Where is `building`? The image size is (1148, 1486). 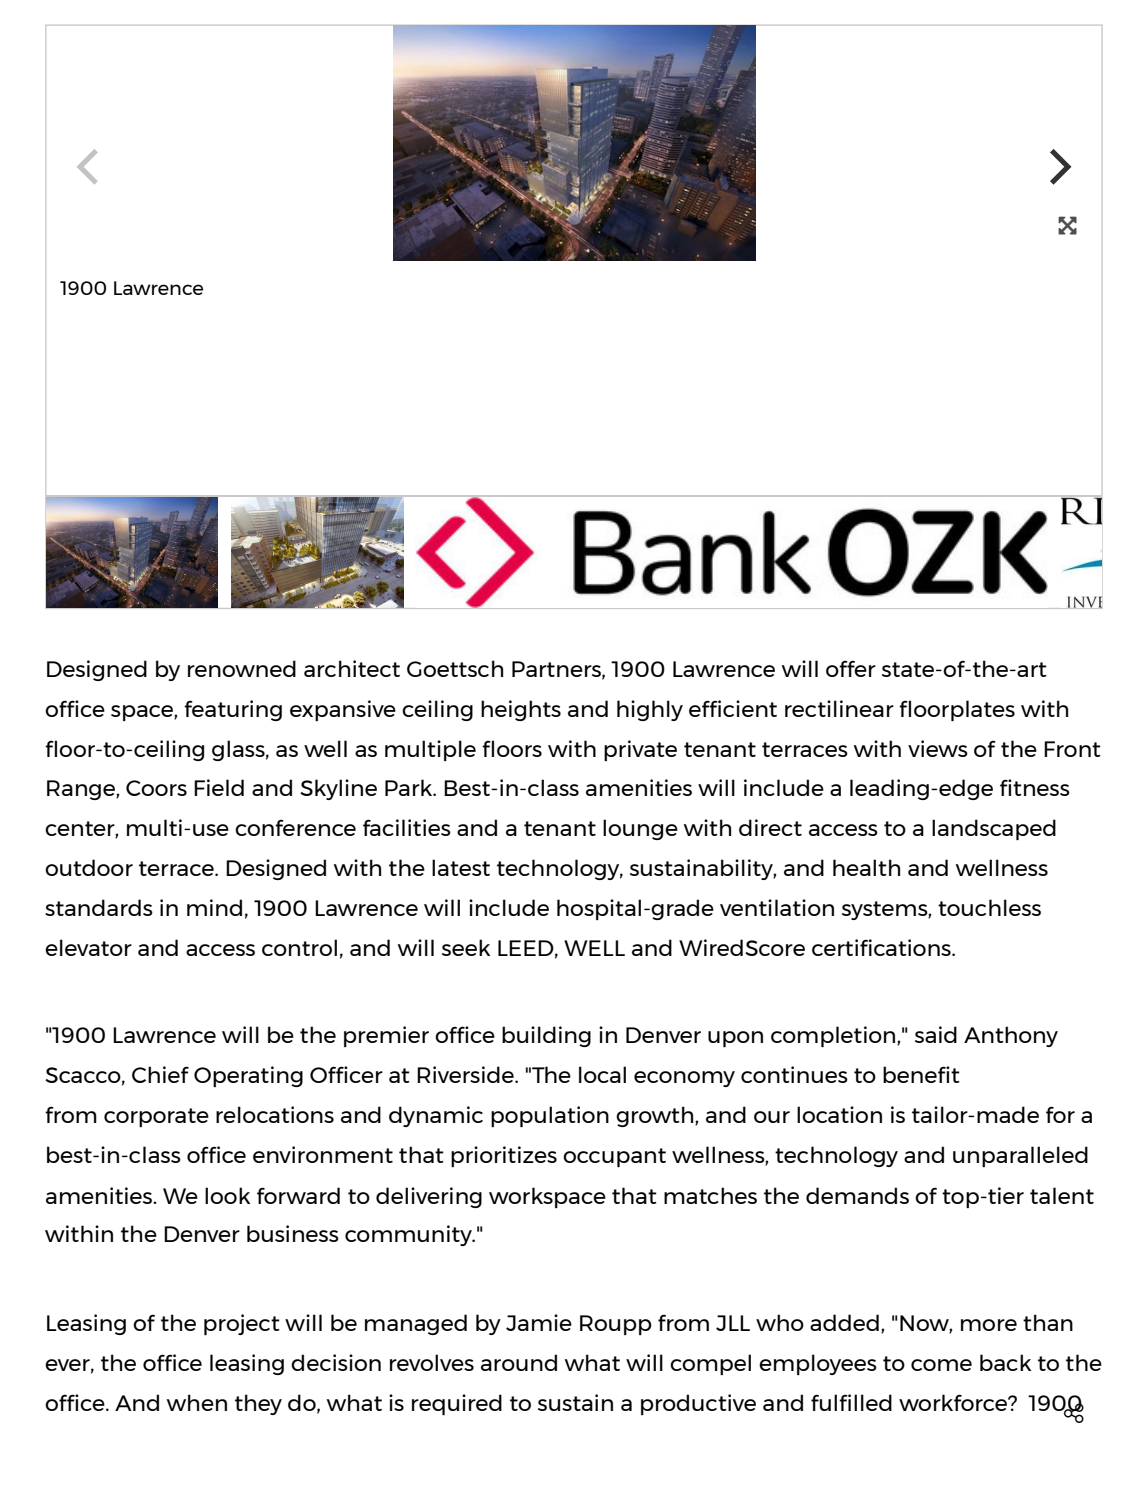
building is located at coordinates (546, 1036).
